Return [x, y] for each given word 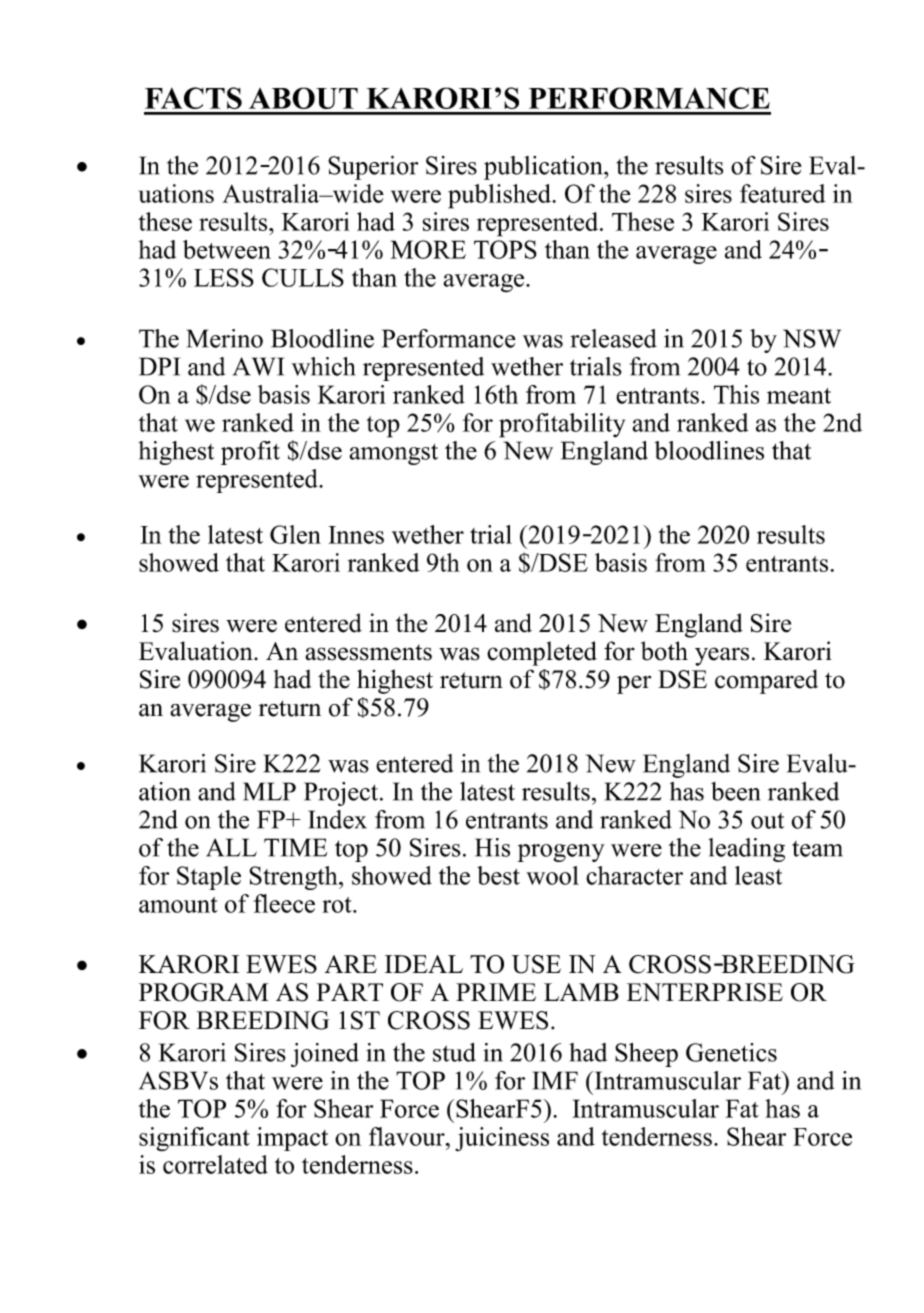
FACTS [193, 98]
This [736, 394]
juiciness [502, 1139]
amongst [393, 454]
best [498, 875]
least [758, 875]
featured [783, 193]
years [722, 656]
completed [542, 653]
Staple [209, 878]
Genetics [731, 1052]
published [500, 196]
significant [194, 1139]
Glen [295, 534]
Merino [225, 338]
